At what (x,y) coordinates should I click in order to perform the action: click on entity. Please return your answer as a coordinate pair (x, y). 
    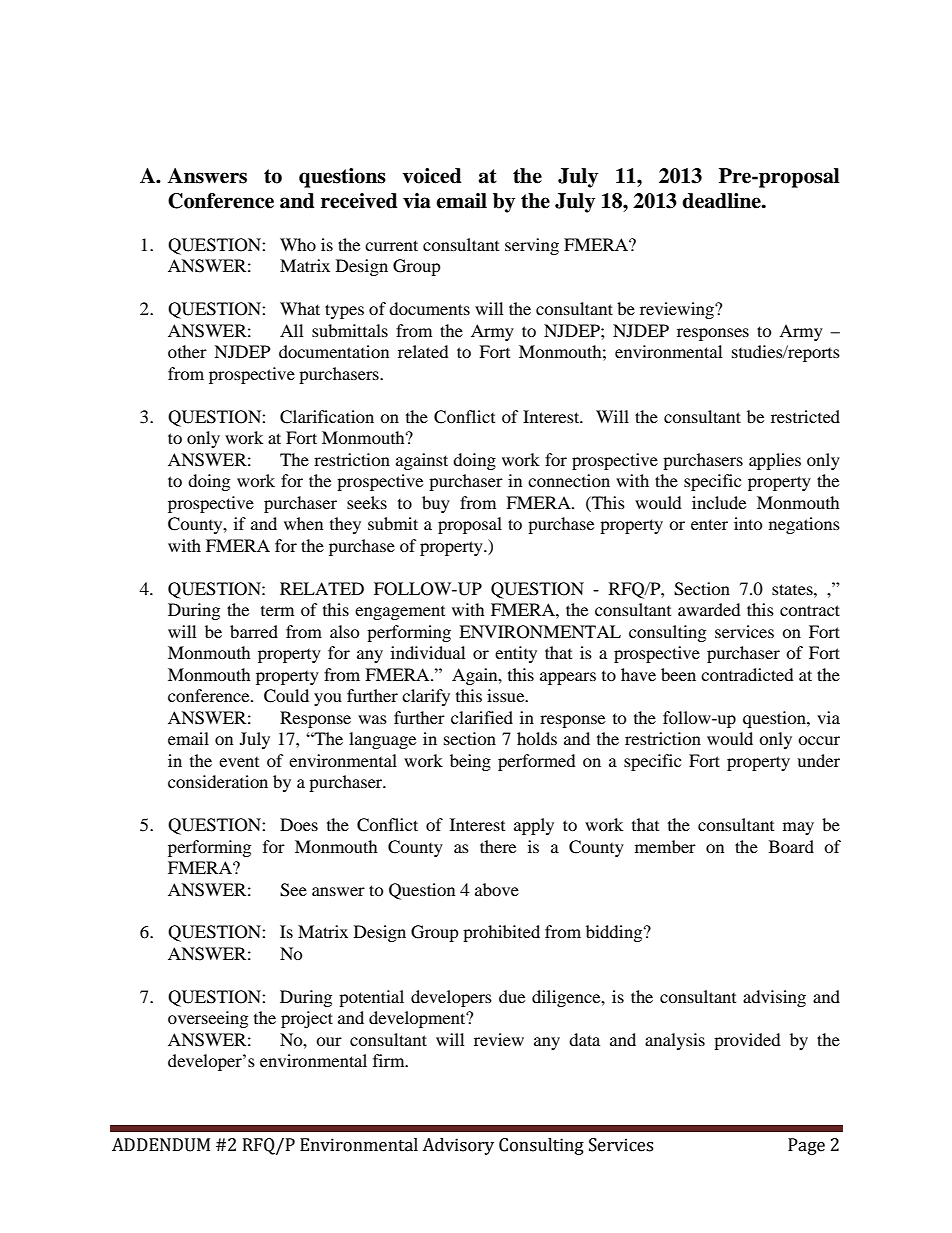
    Looking at the image, I should click on (516, 654).
